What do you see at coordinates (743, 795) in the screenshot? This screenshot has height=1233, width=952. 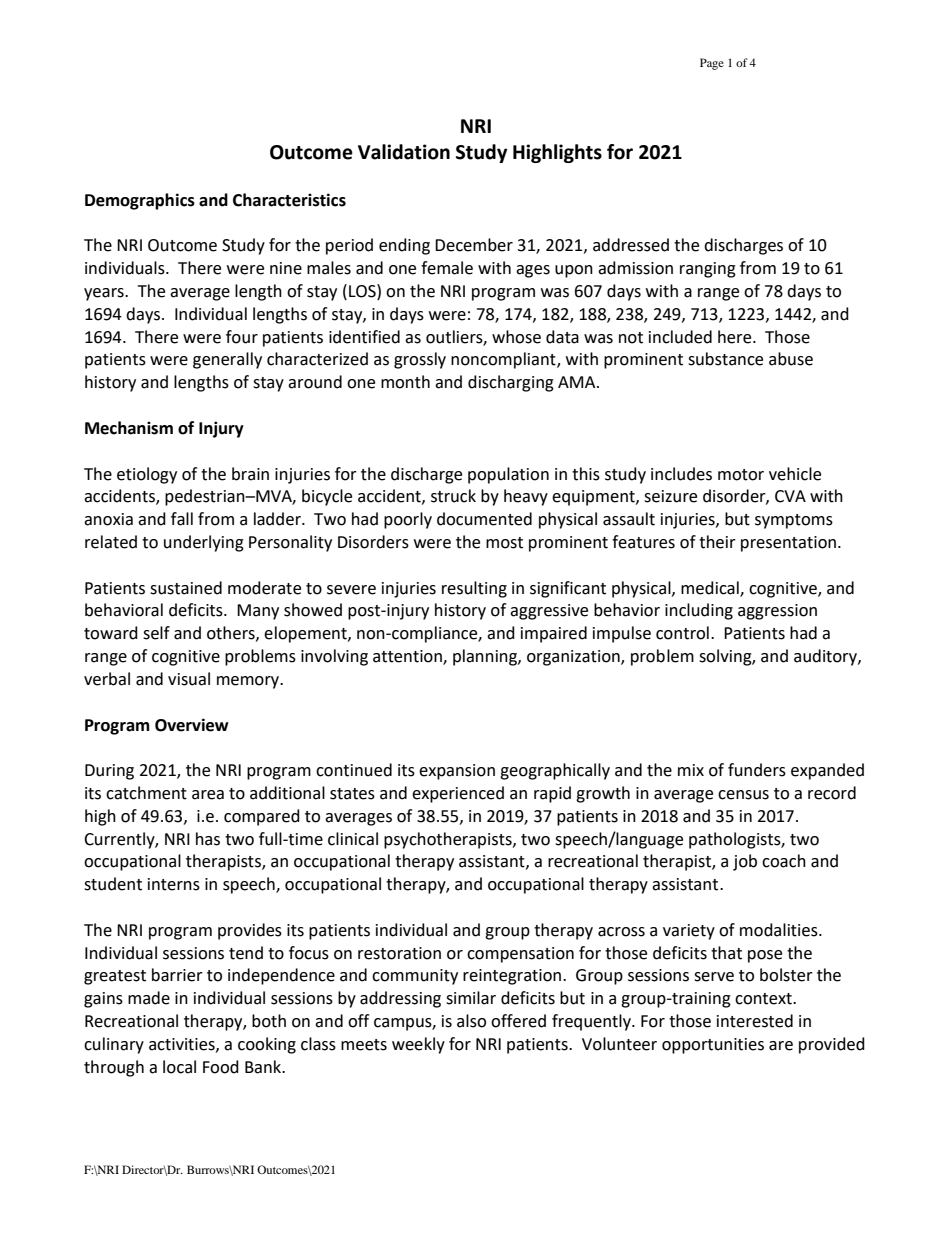 I see `census` at bounding box center [743, 795].
